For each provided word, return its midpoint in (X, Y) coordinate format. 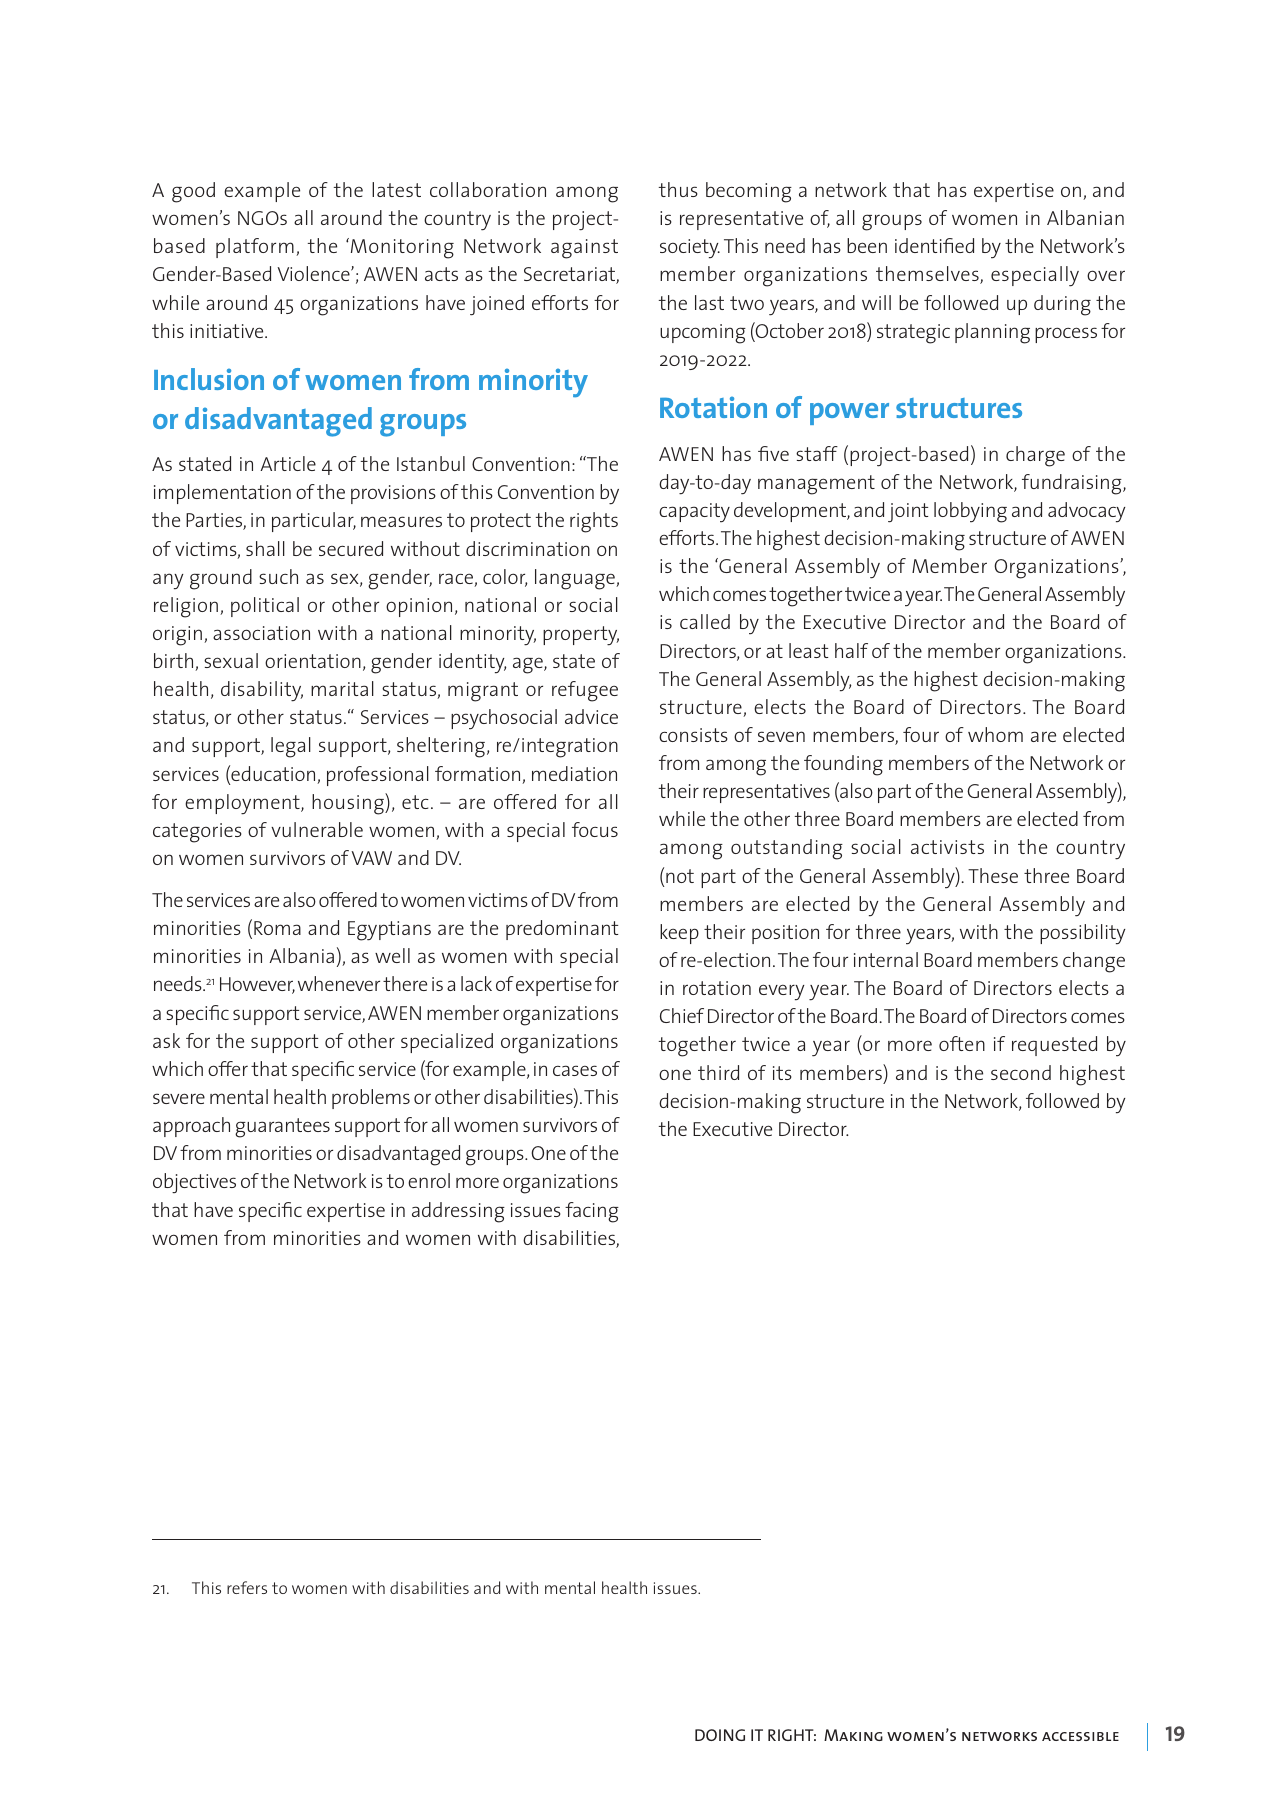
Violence (314, 273)
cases (575, 1070)
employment (243, 804)
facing (592, 1212)
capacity (694, 513)
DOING (720, 1735)
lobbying (970, 512)
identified (934, 245)
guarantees (282, 1128)
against (584, 249)
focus (595, 829)
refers (247, 1587)
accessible (1080, 1736)
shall (265, 548)
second (1021, 1072)
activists (947, 847)
